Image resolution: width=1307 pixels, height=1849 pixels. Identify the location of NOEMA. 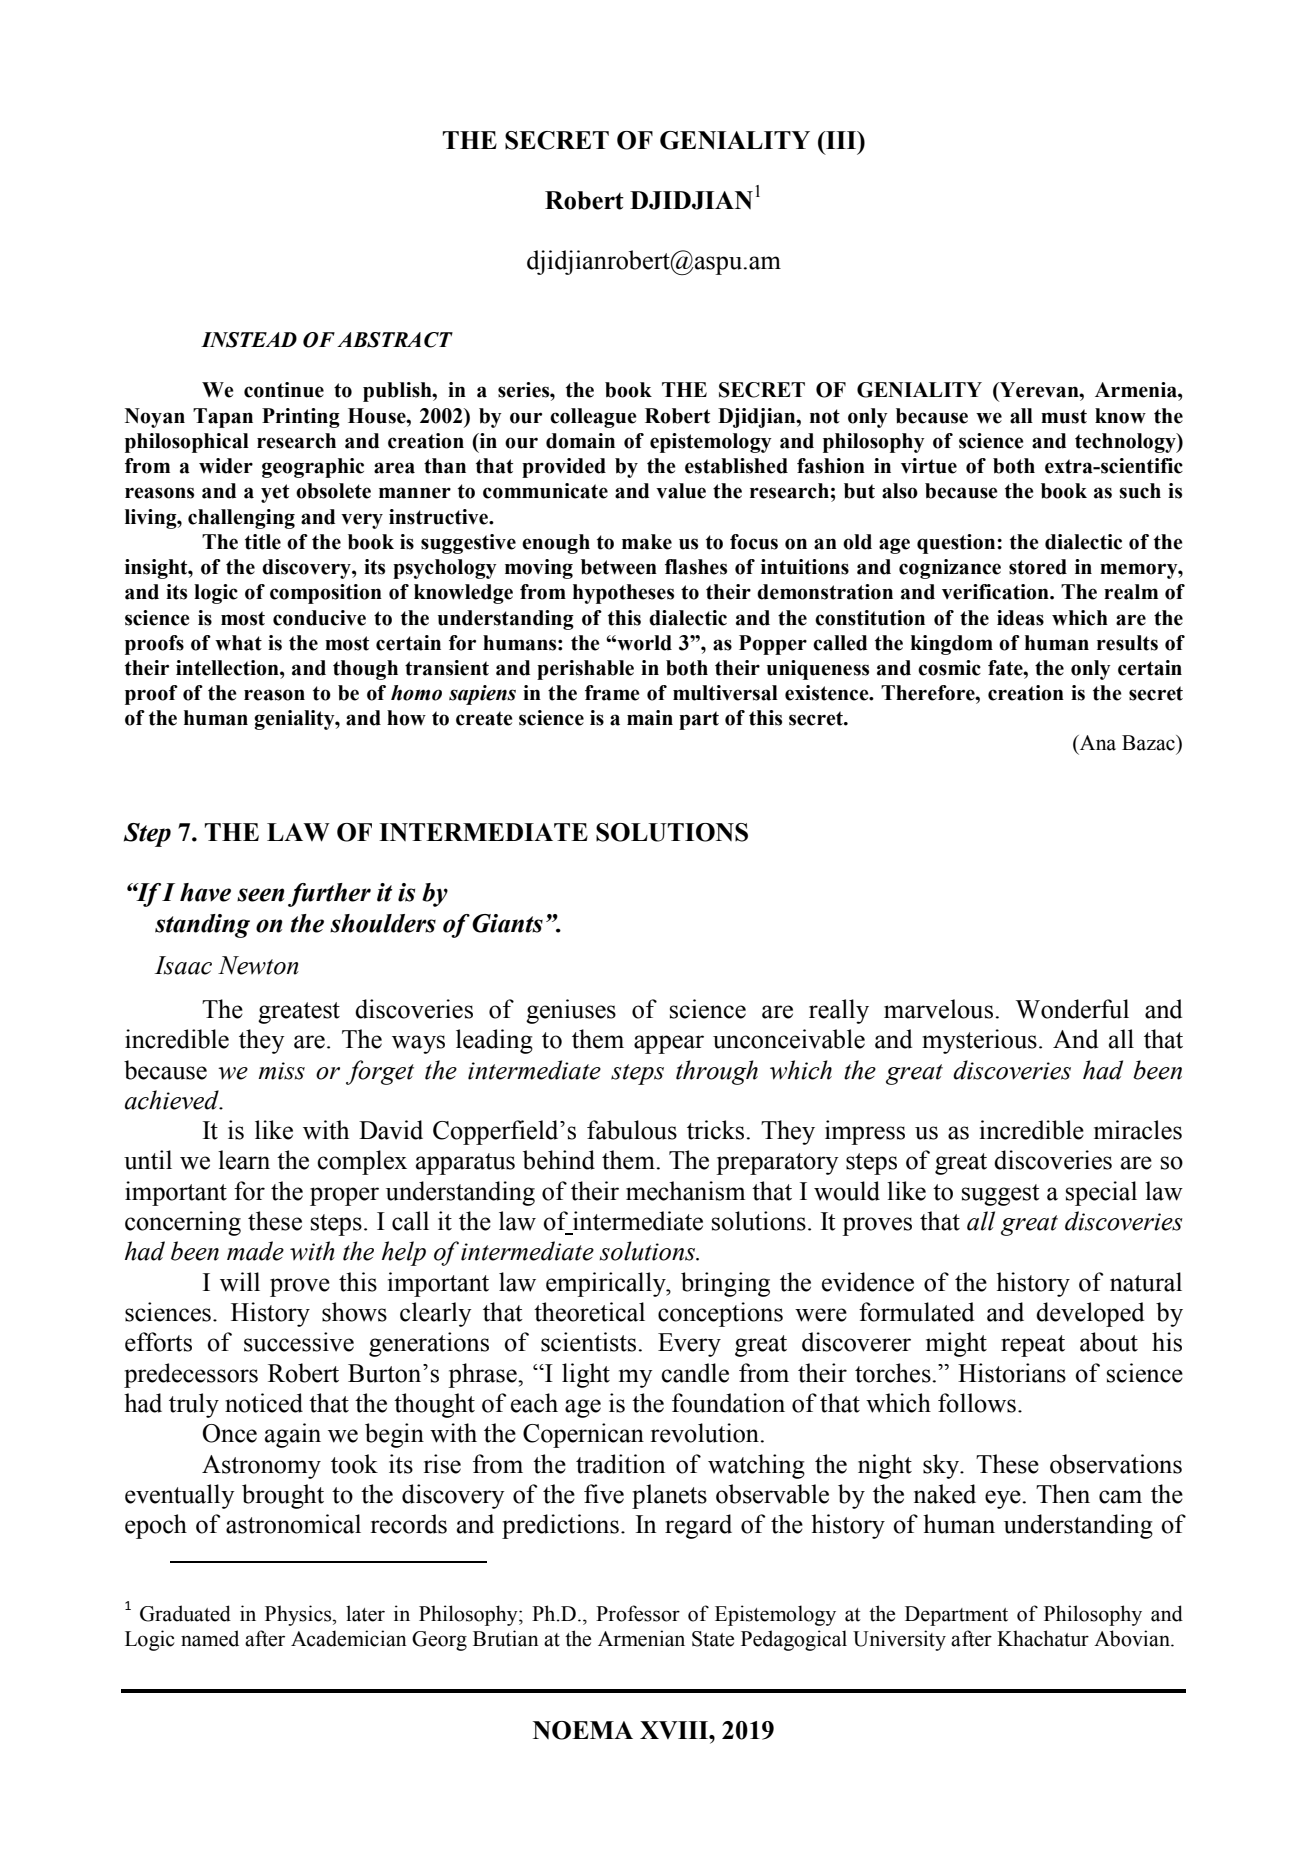
(583, 1730).
